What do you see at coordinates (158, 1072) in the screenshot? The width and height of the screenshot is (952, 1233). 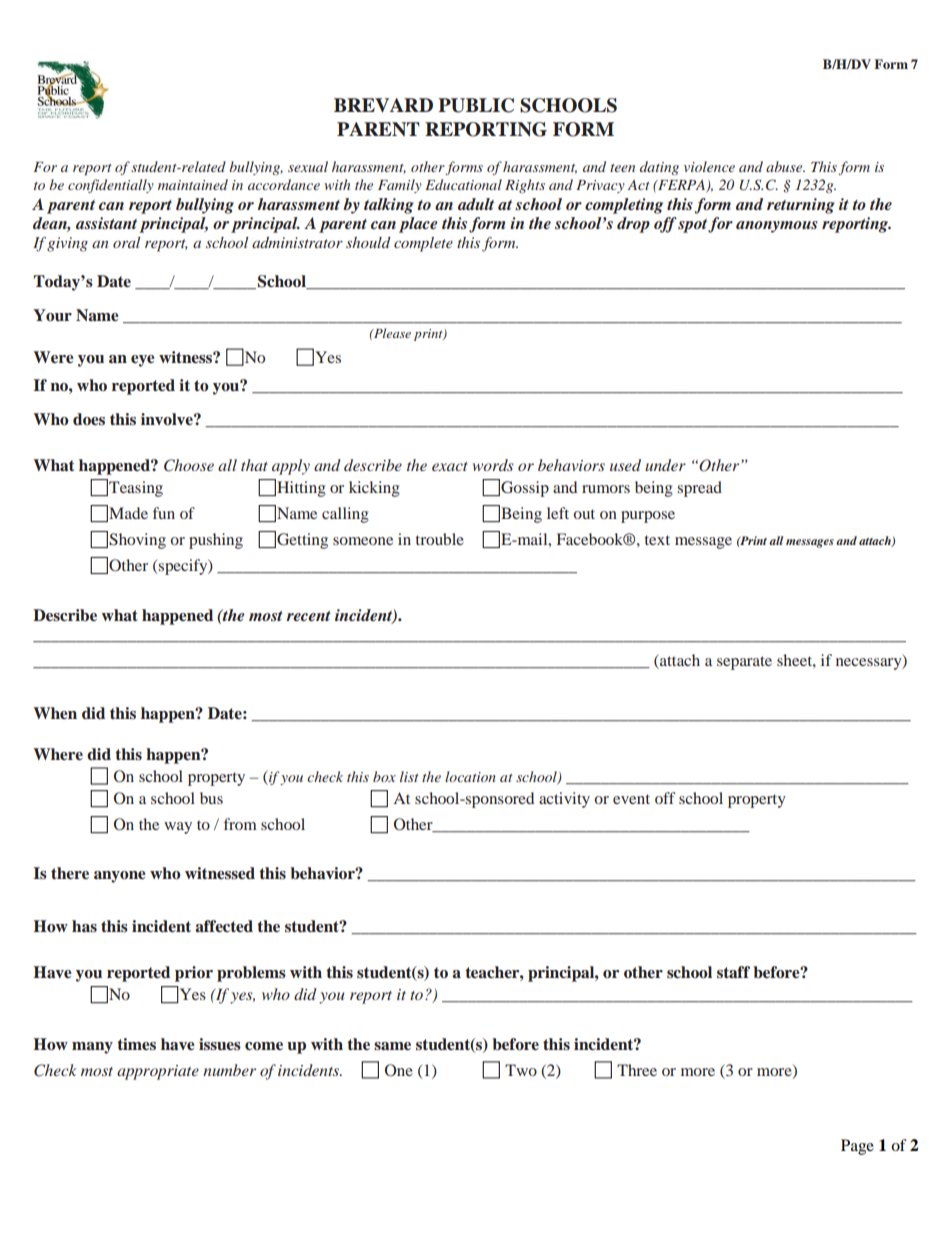 I see `appropriate` at bounding box center [158, 1072].
